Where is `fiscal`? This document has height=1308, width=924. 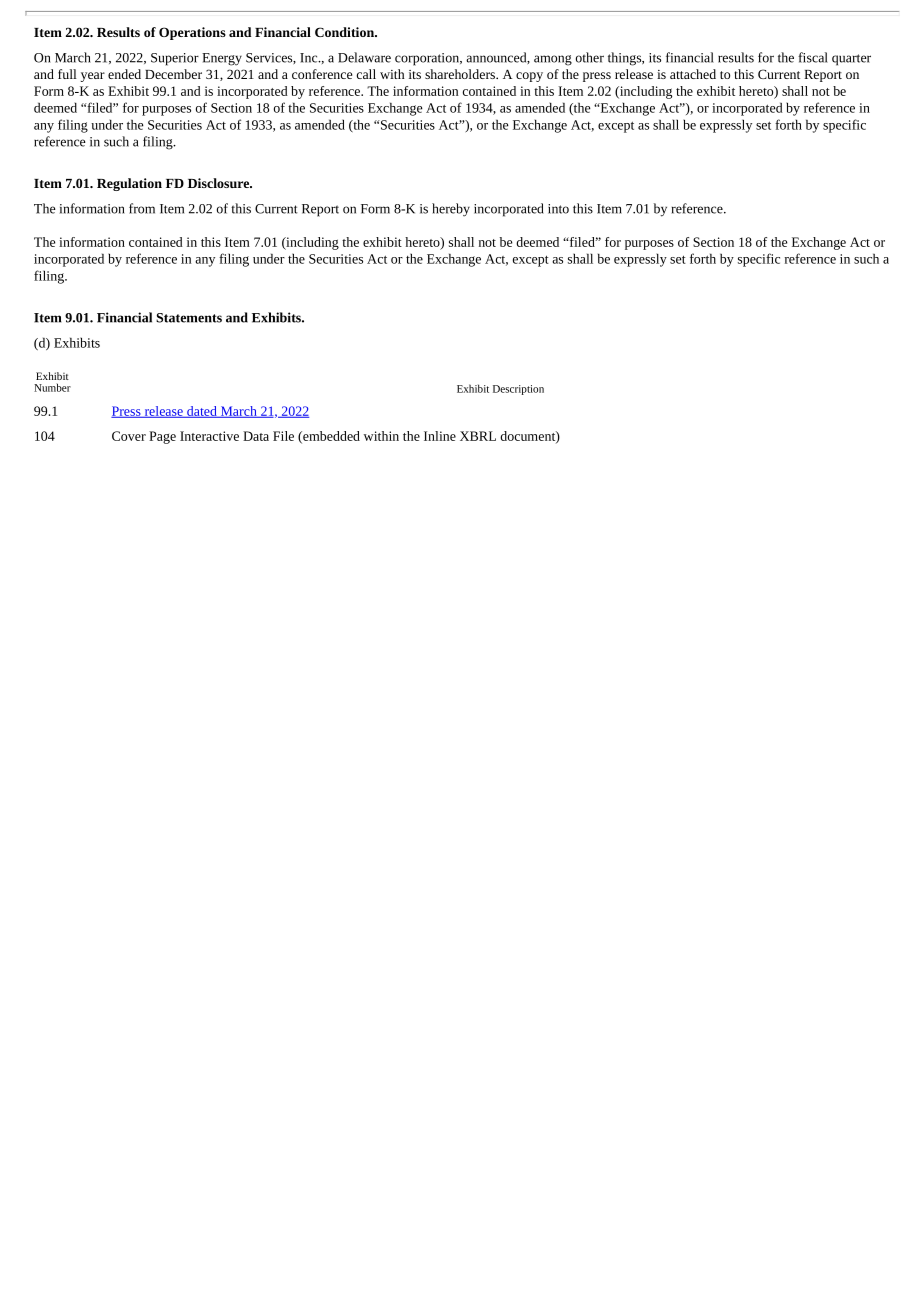 fiscal is located at coordinates (813, 57).
